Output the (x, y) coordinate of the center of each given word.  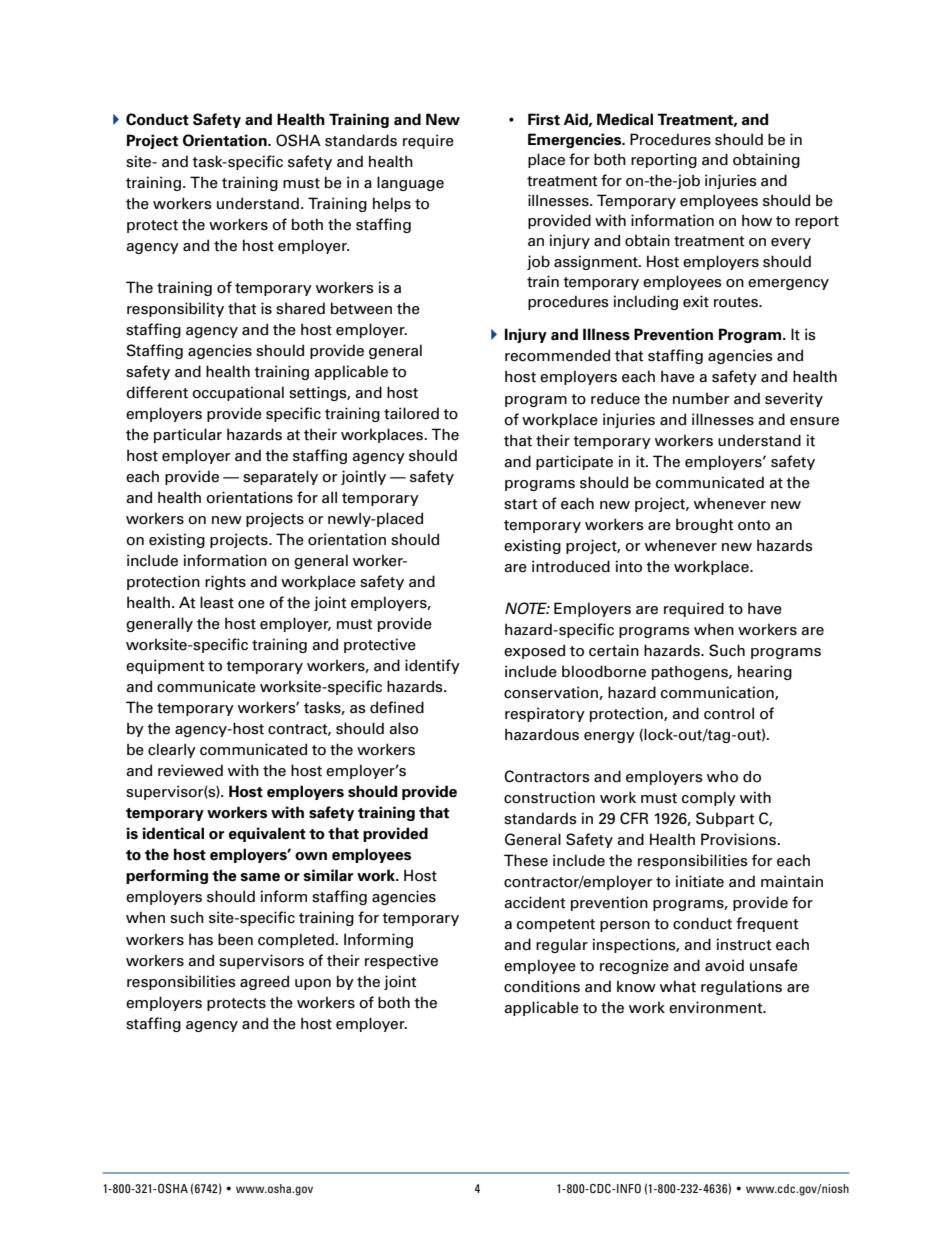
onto (754, 525)
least (217, 602)
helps (392, 204)
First (544, 119)
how (757, 220)
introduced (571, 566)
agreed (264, 982)
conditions (542, 986)
